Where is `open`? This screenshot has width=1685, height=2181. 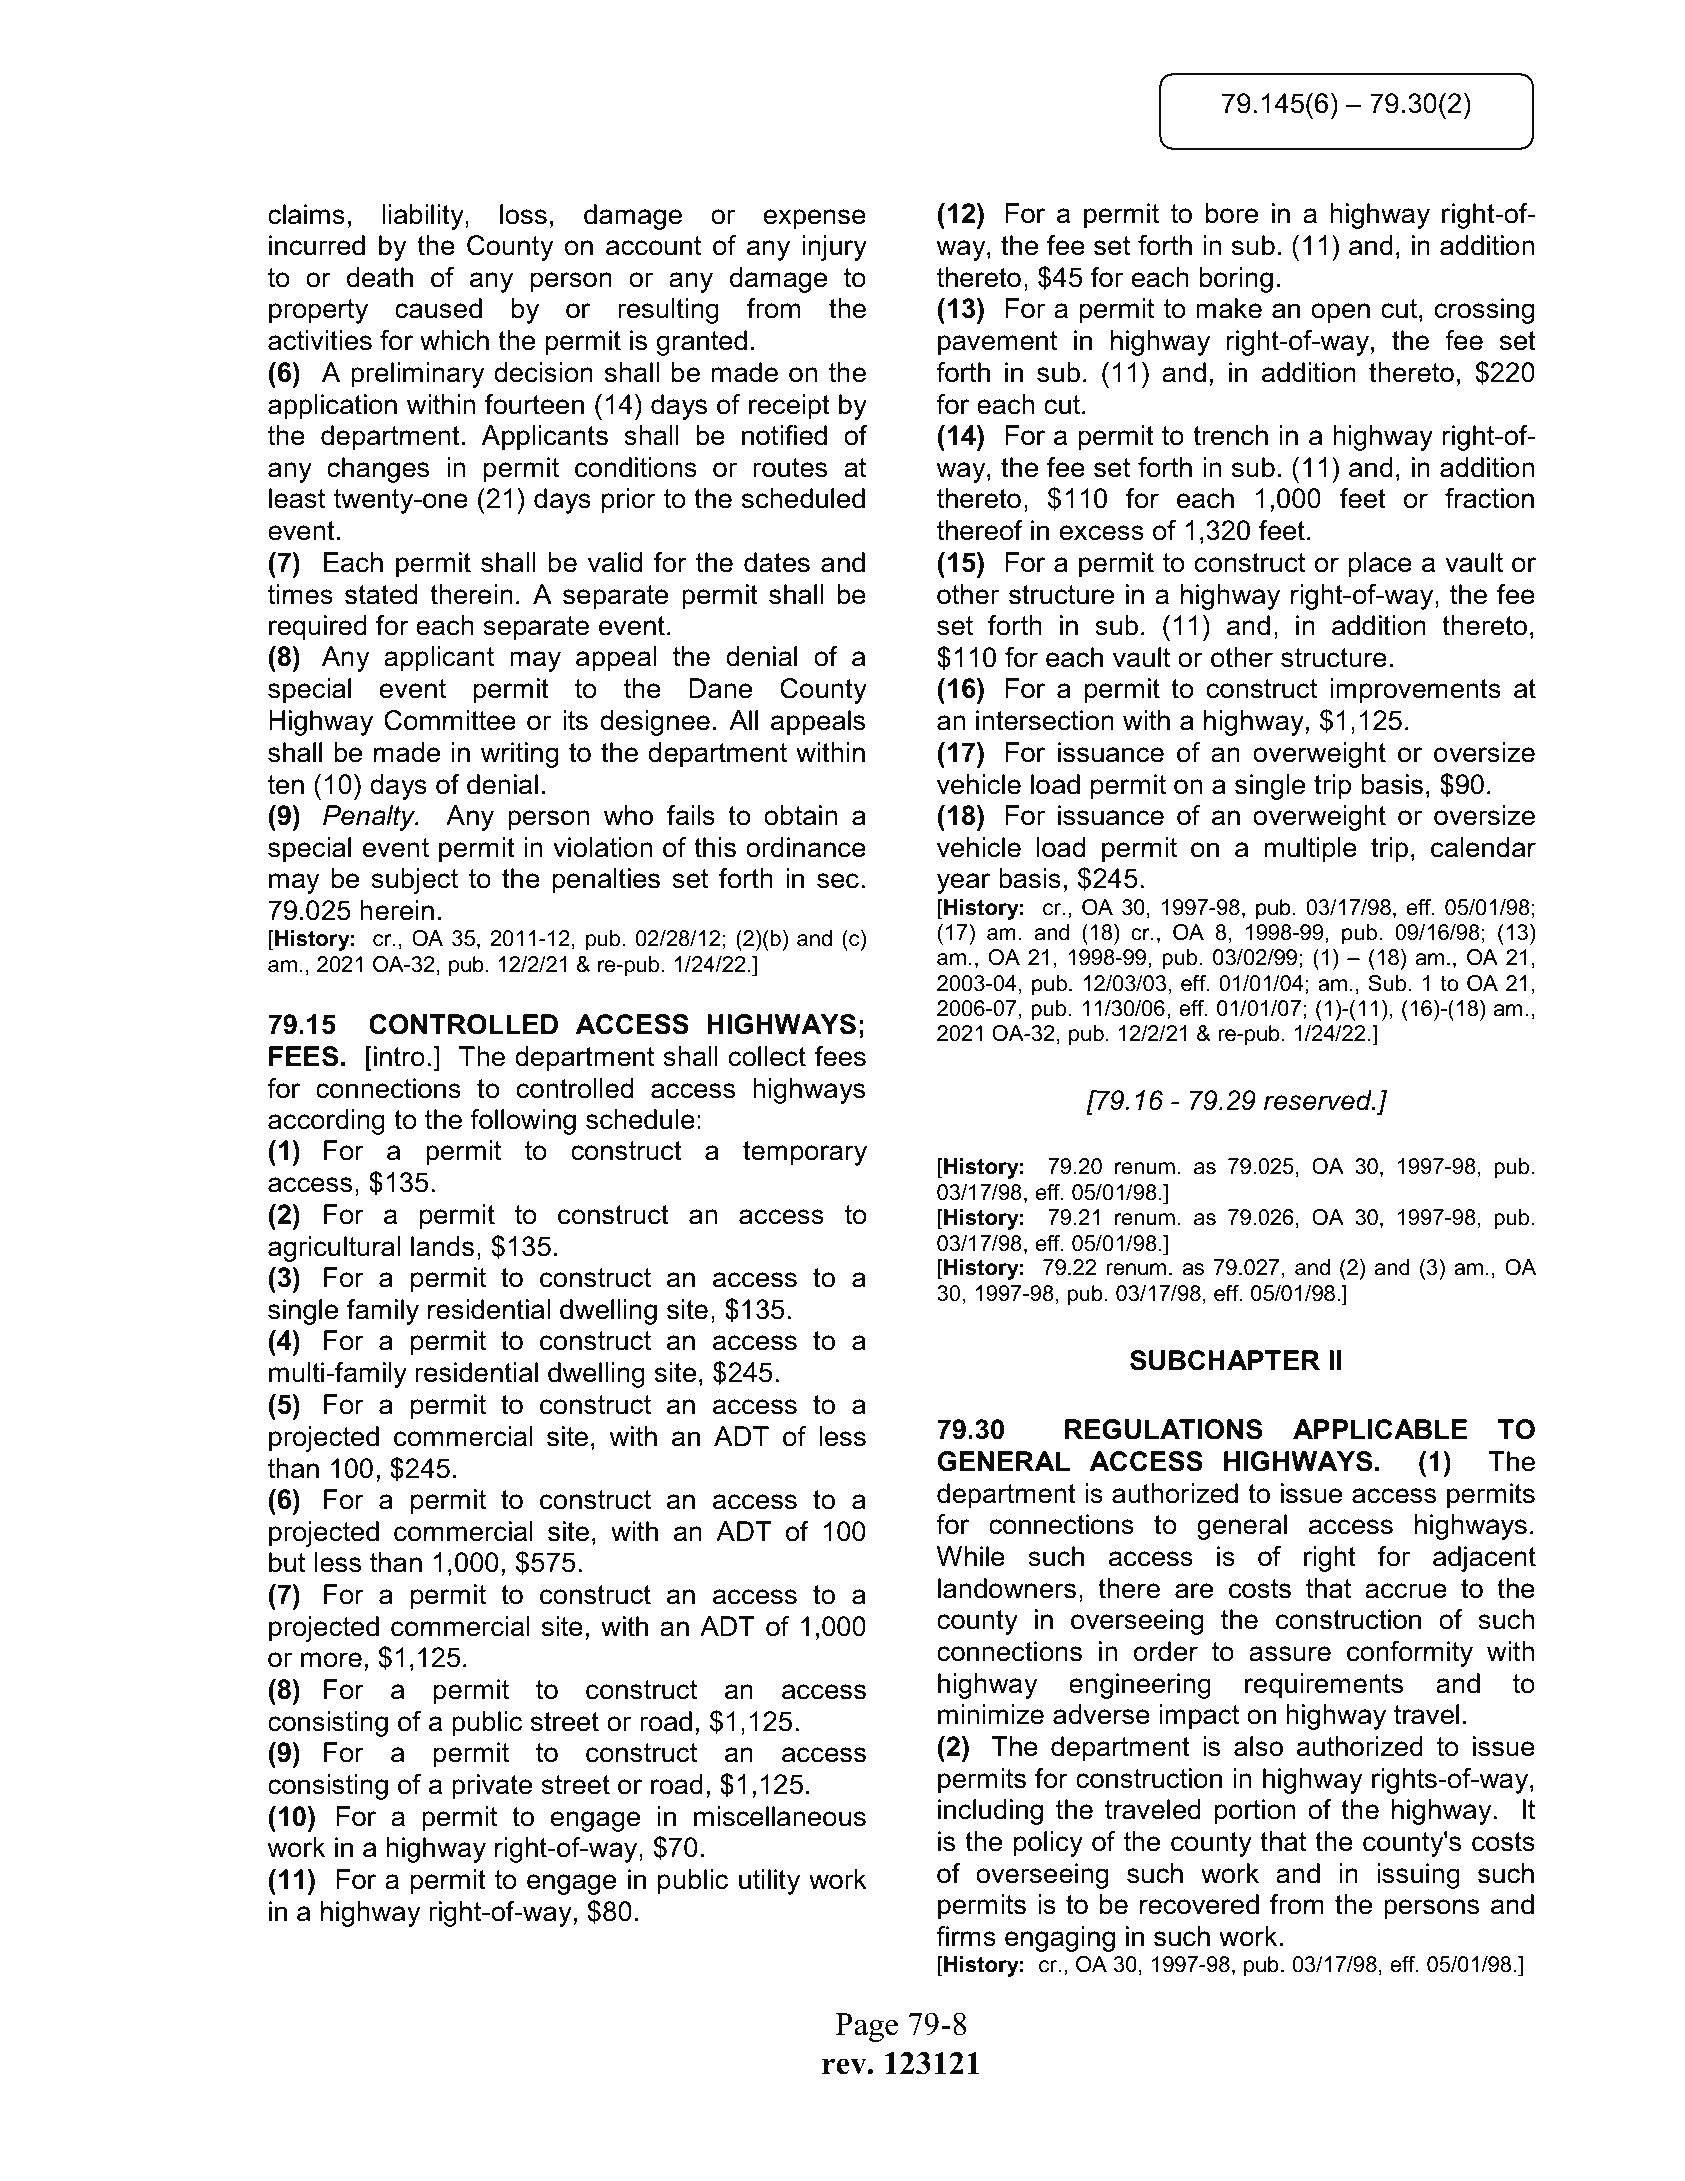 open is located at coordinates (1340, 313).
